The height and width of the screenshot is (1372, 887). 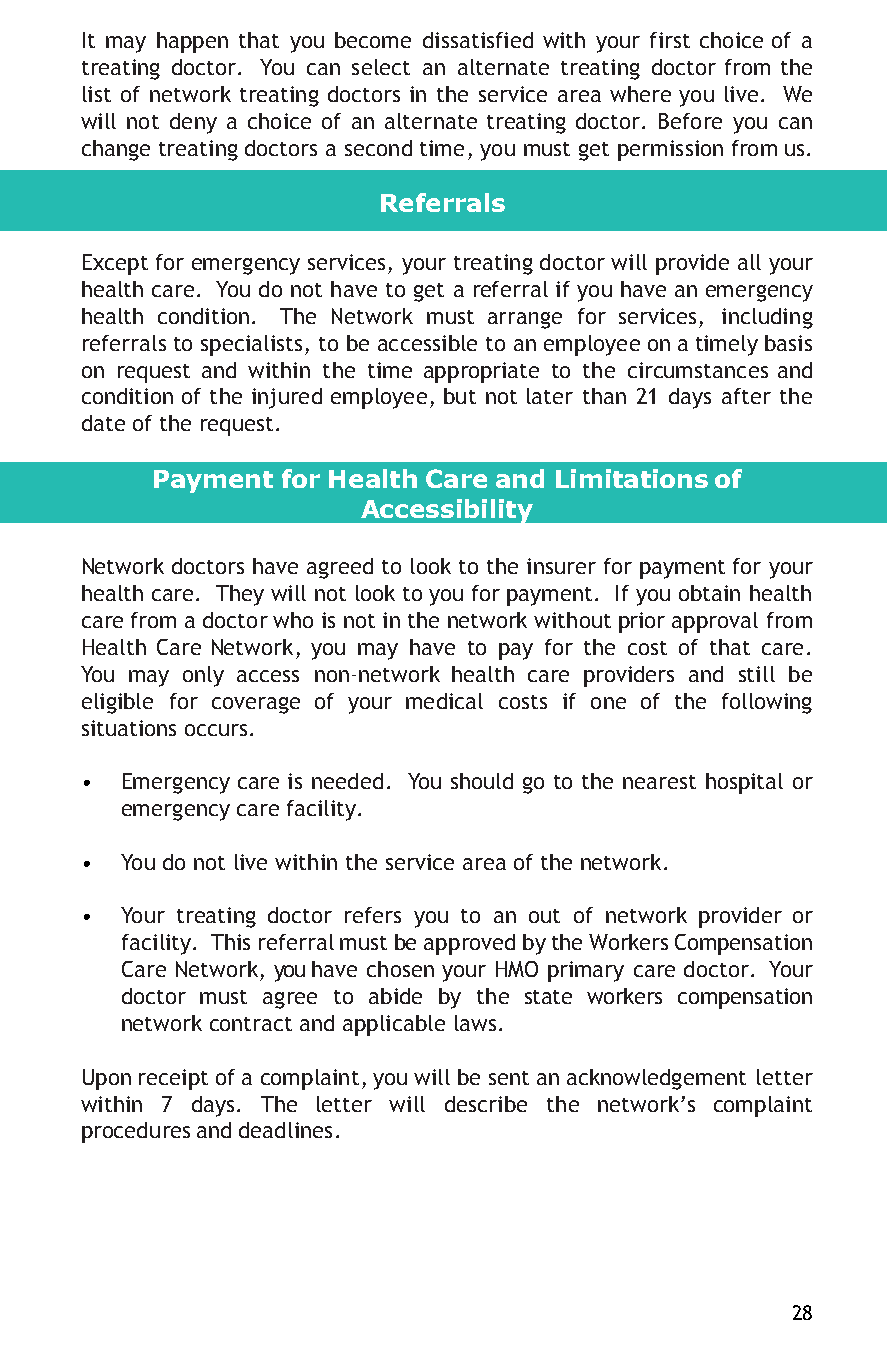 I want to click on hospital, so click(x=744, y=783).
